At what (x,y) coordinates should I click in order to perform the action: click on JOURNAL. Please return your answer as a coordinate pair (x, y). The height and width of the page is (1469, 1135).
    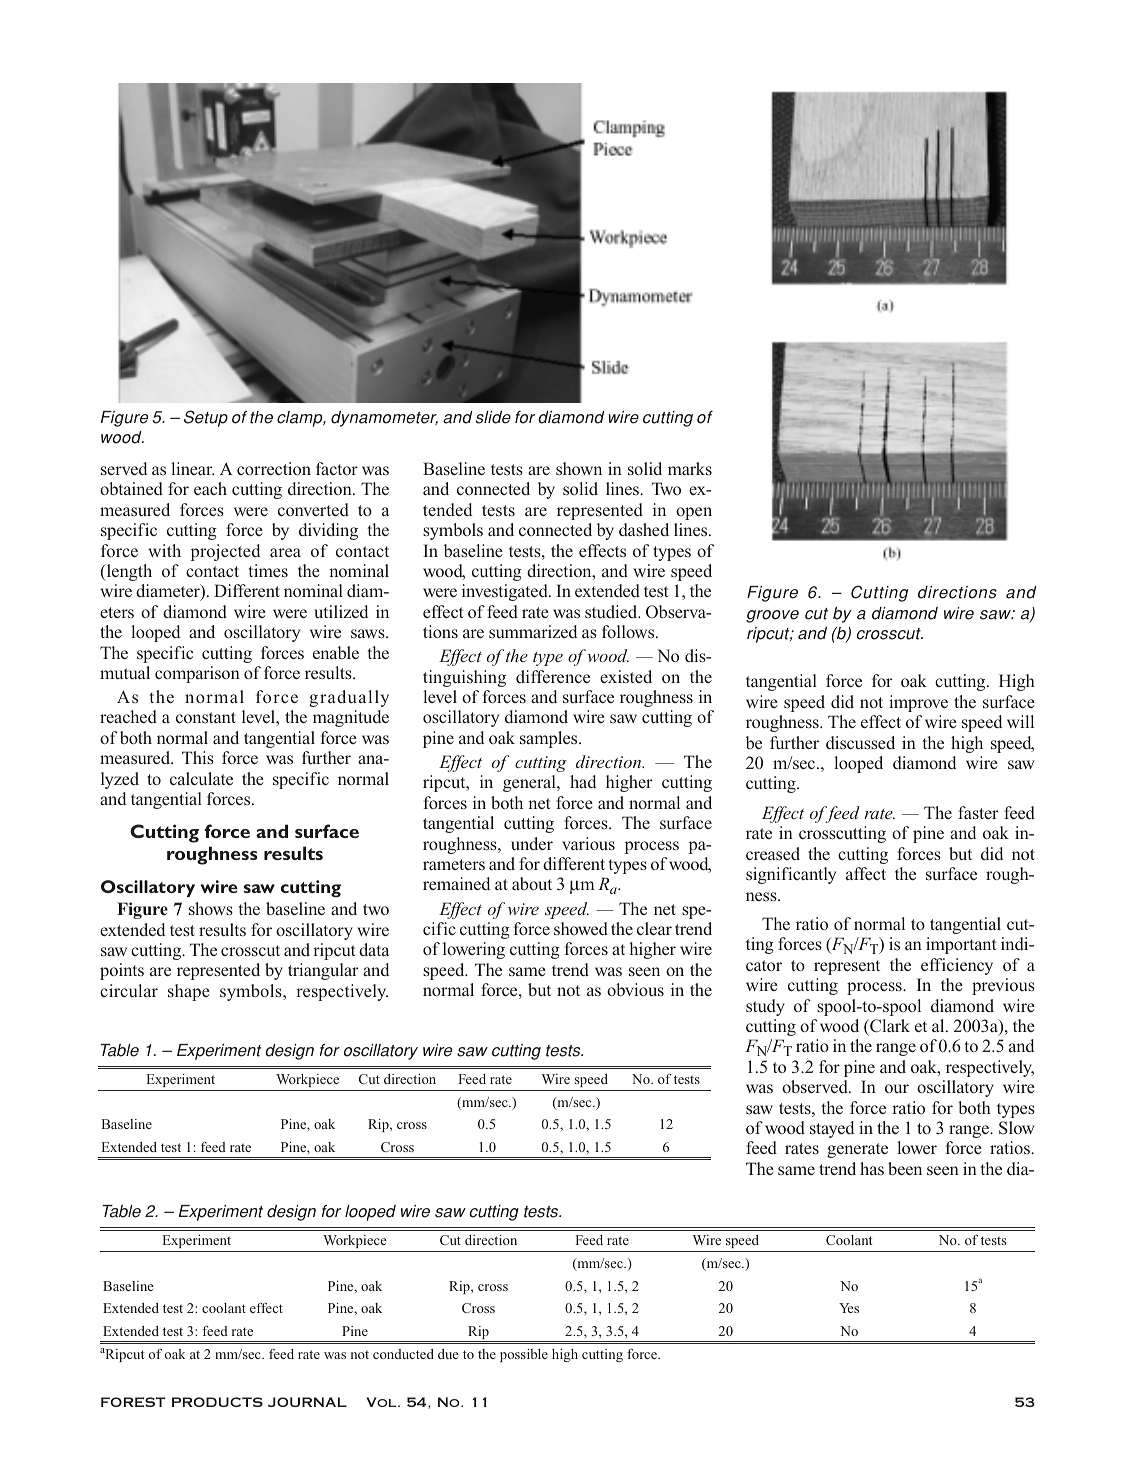
    Looking at the image, I should click on (307, 1402).
